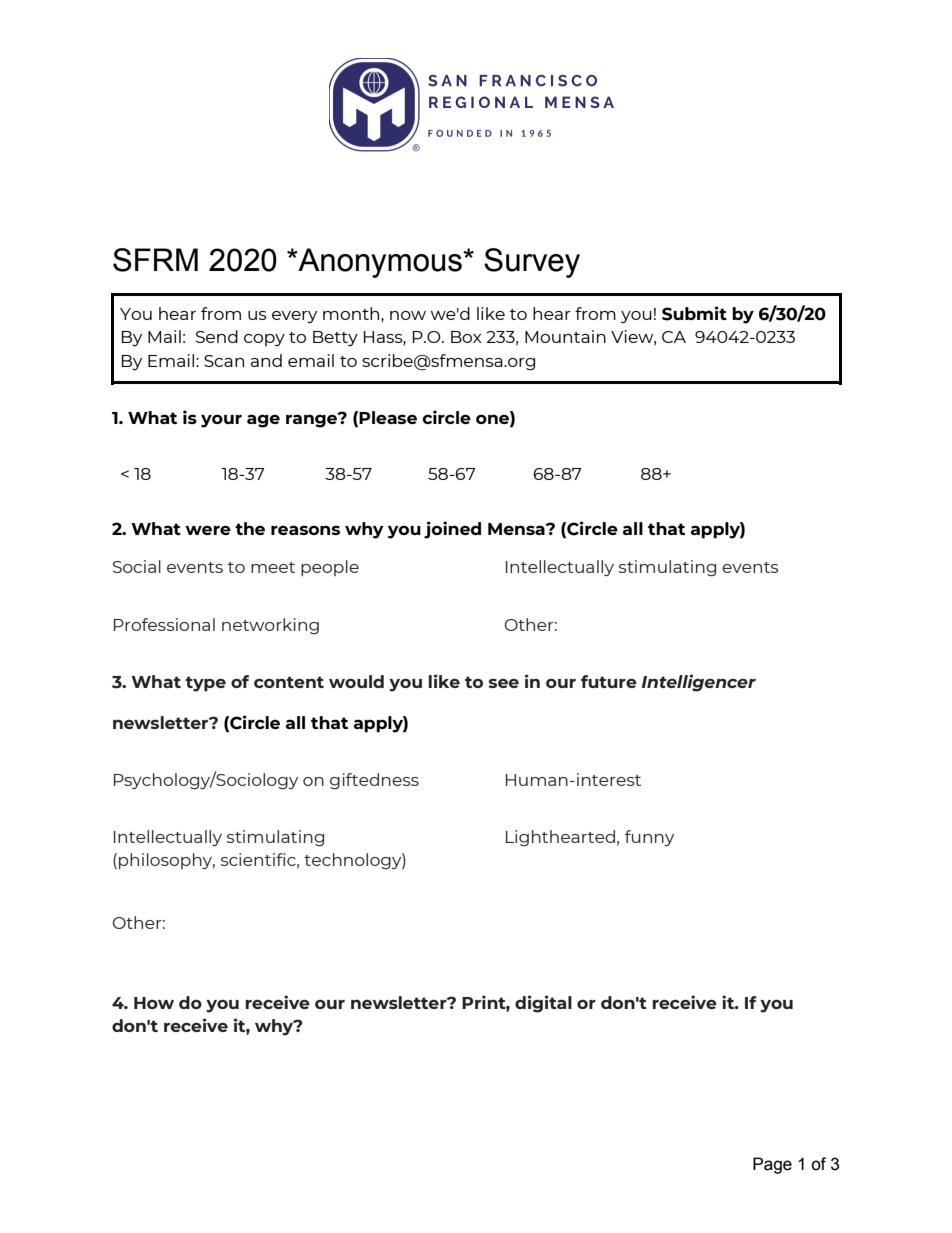 Image resolution: width=952 pixels, height=1233 pixels. What do you see at coordinates (543, 1004) in the screenshot?
I see `digital` at bounding box center [543, 1004].
